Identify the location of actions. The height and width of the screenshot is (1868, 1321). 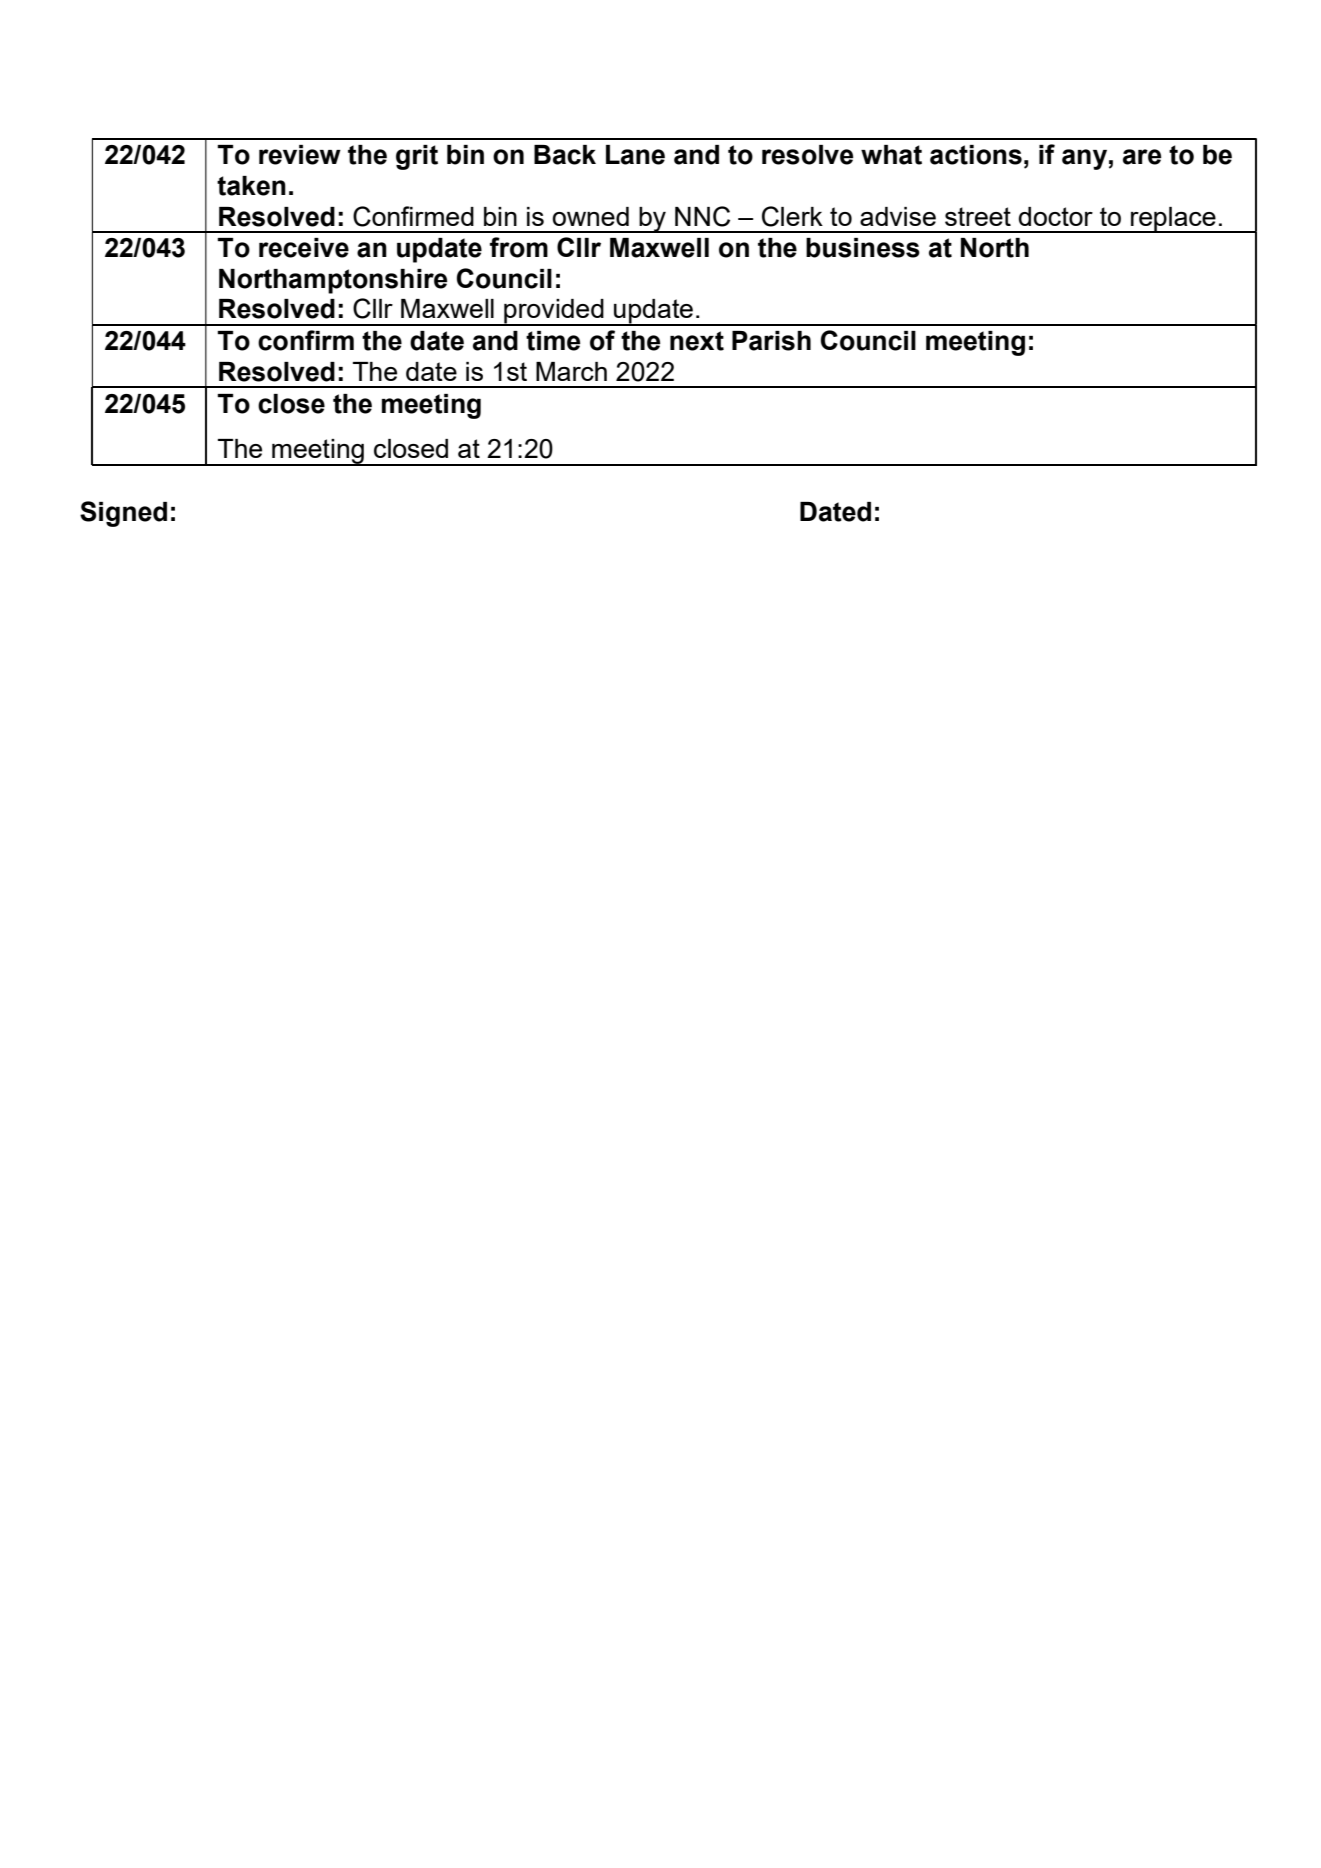
(976, 155).
